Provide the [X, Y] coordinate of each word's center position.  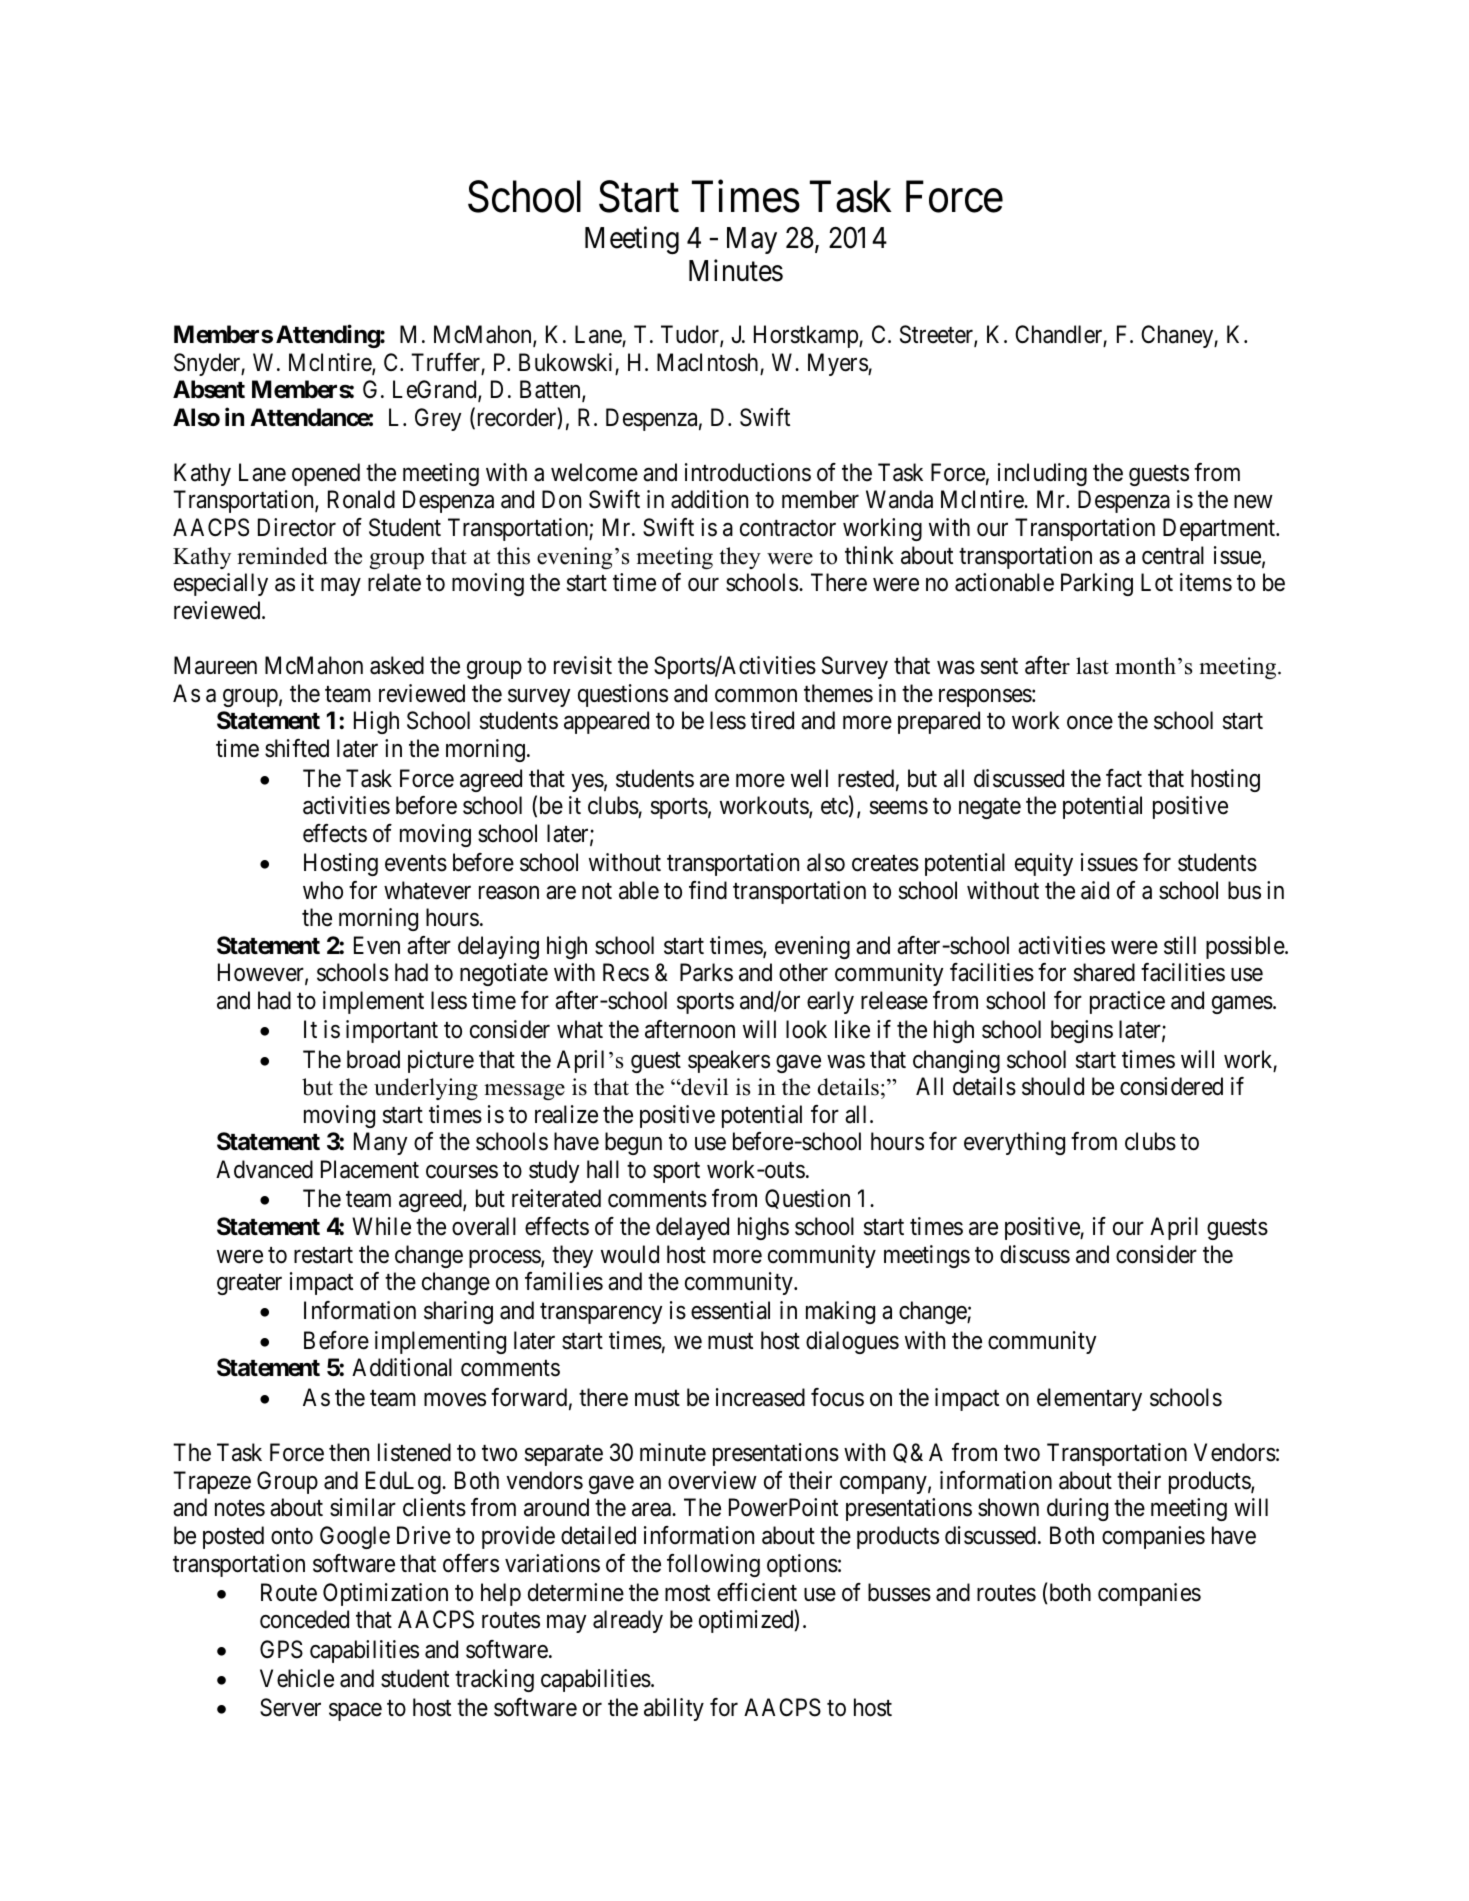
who [323, 890]
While [381, 1226]
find [708, 890]
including [1042, 474]
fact [1124, 778]
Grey [438, 419]
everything [1014, 1143]
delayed [692, 1228]
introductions [748, 472]
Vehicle [297, 1678]
